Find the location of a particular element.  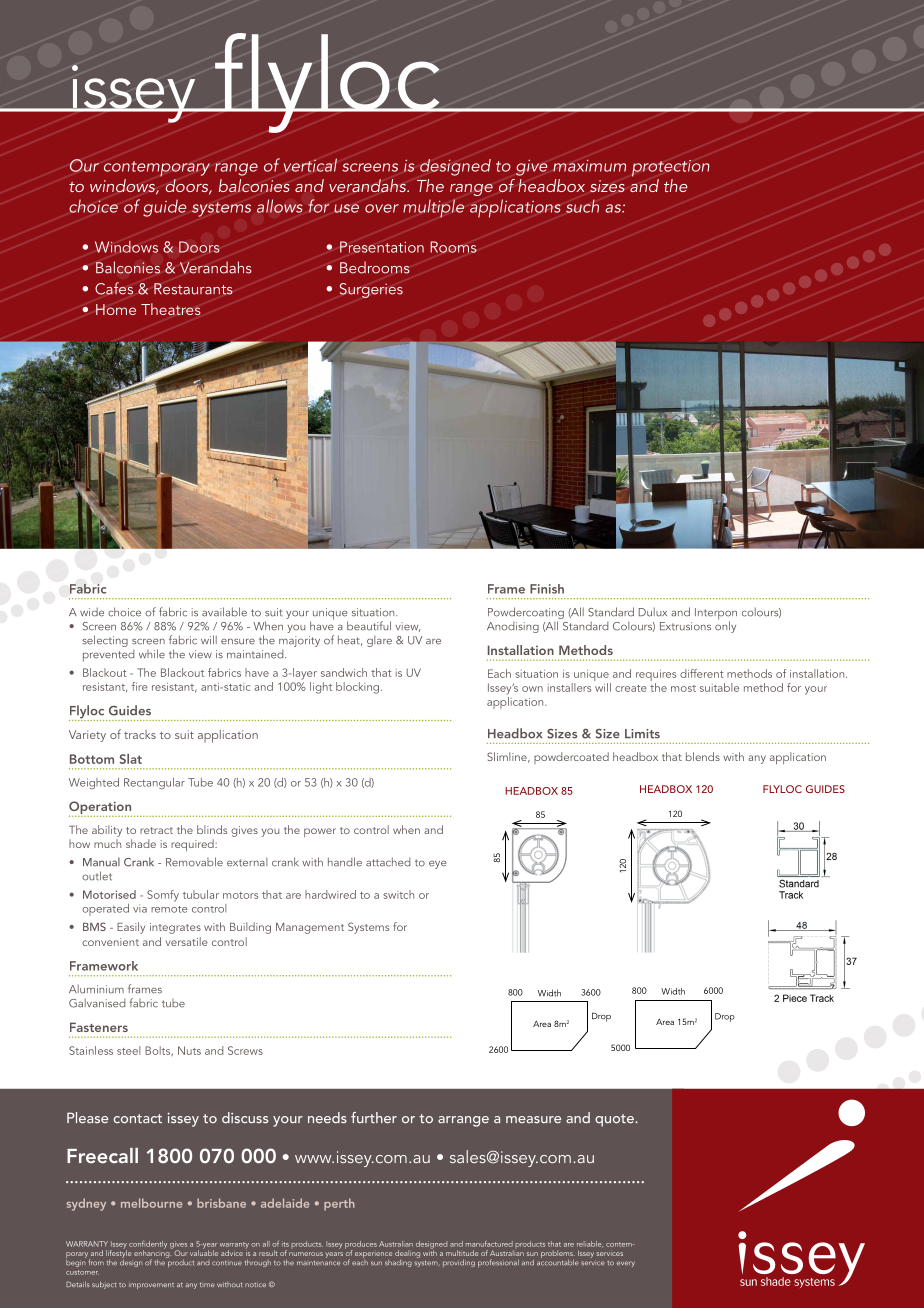

protection is located at coordinates (671, 168).
